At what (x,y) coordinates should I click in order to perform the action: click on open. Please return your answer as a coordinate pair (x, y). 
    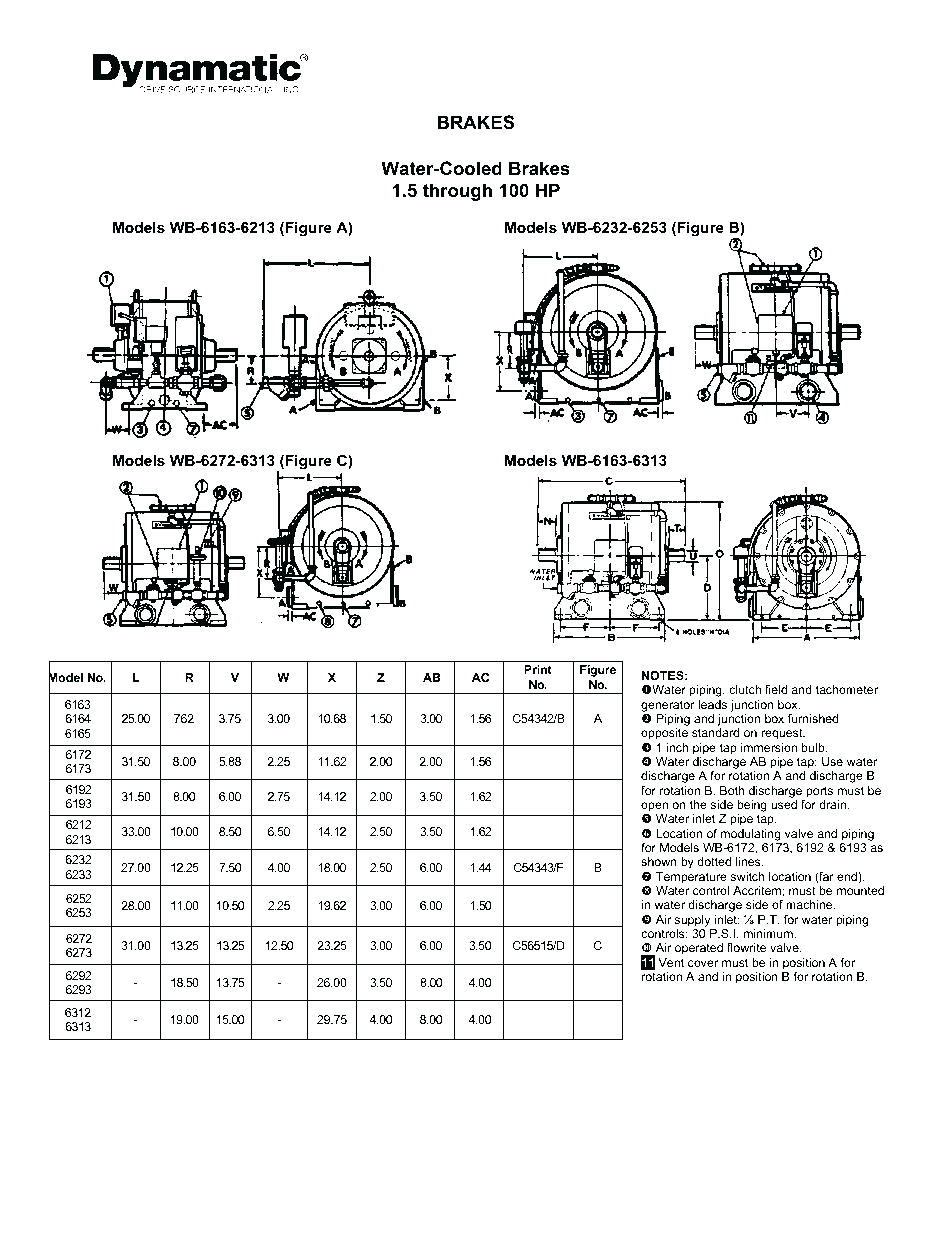
    Looking at the image, I should click on (654, 807).
